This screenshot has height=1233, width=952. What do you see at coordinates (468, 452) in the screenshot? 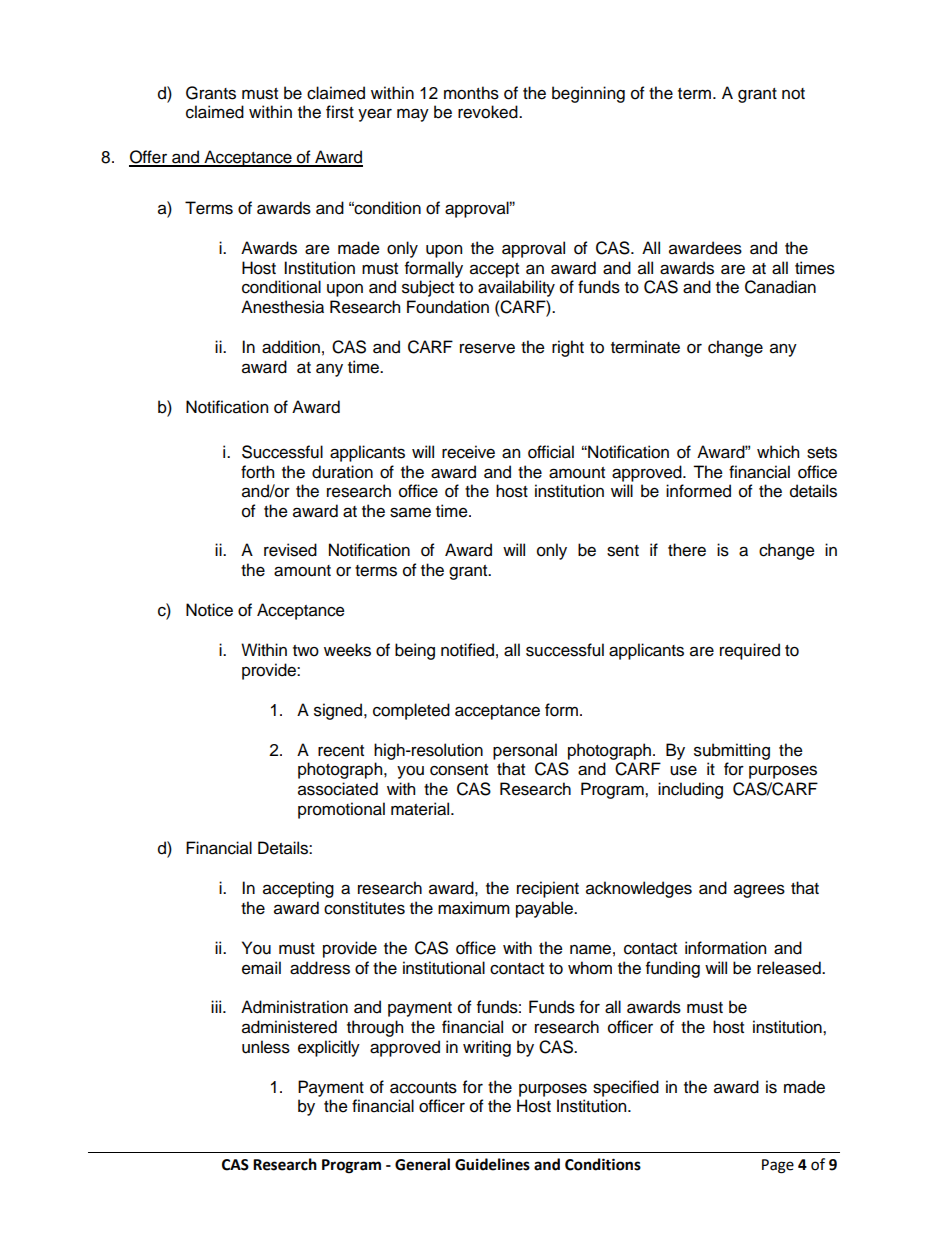
I see `receive` at bounding box center [468, 452].
